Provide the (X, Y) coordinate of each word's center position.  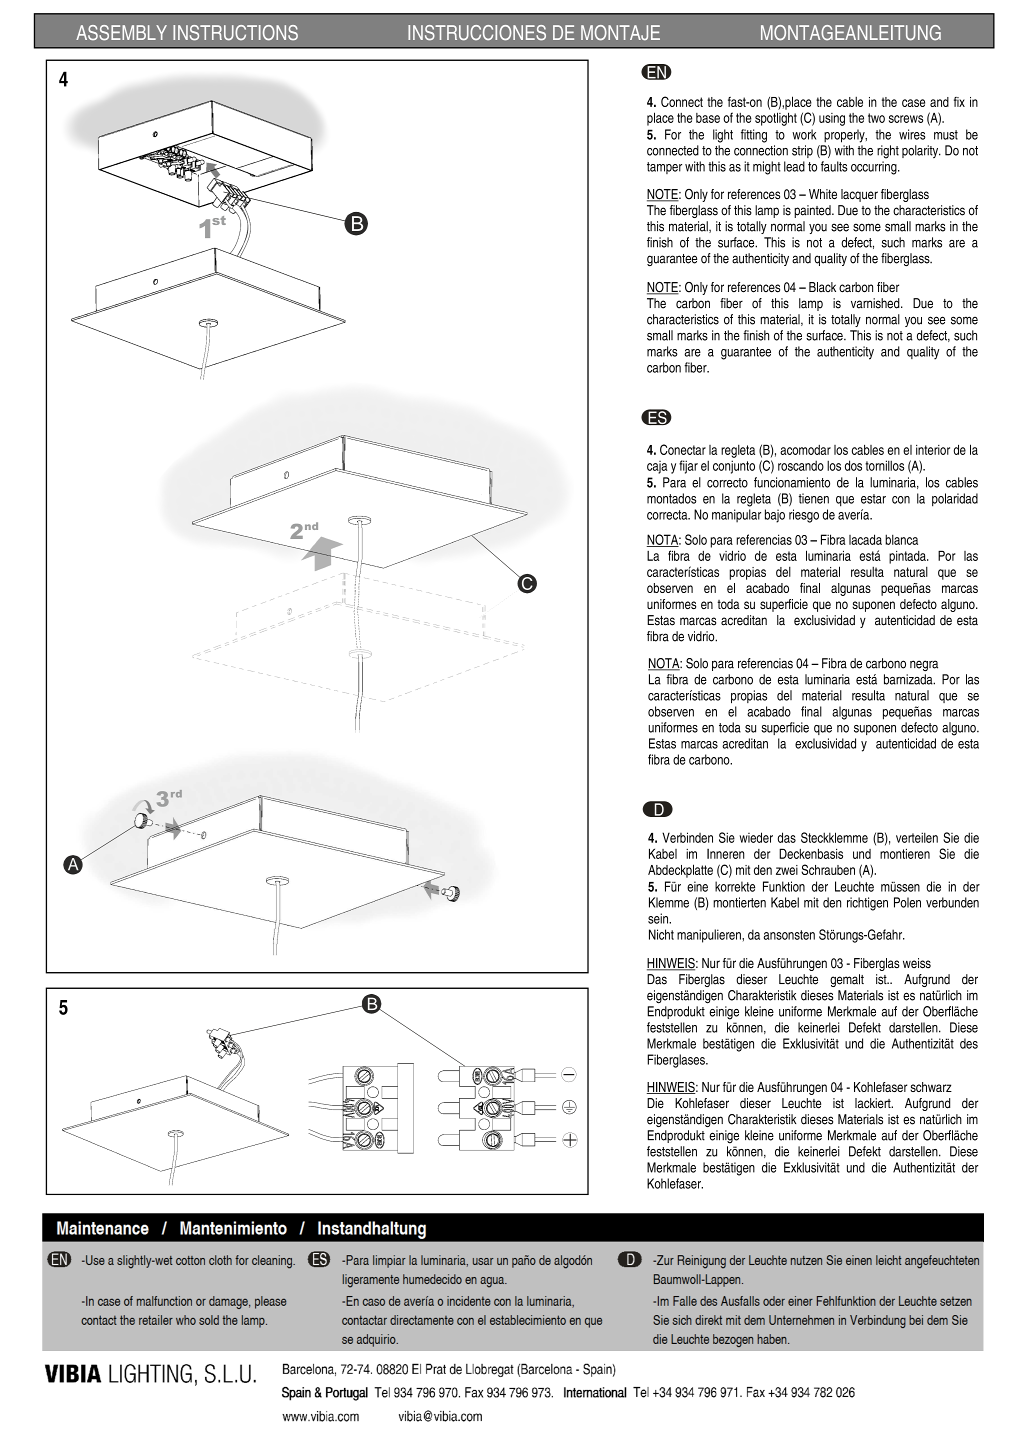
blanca (901, 539)
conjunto (734, 467)
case (913, 103)
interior (933, 450)
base (708, 118)
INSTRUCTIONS (235, 33)
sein (659, 918)
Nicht (661, 934)
